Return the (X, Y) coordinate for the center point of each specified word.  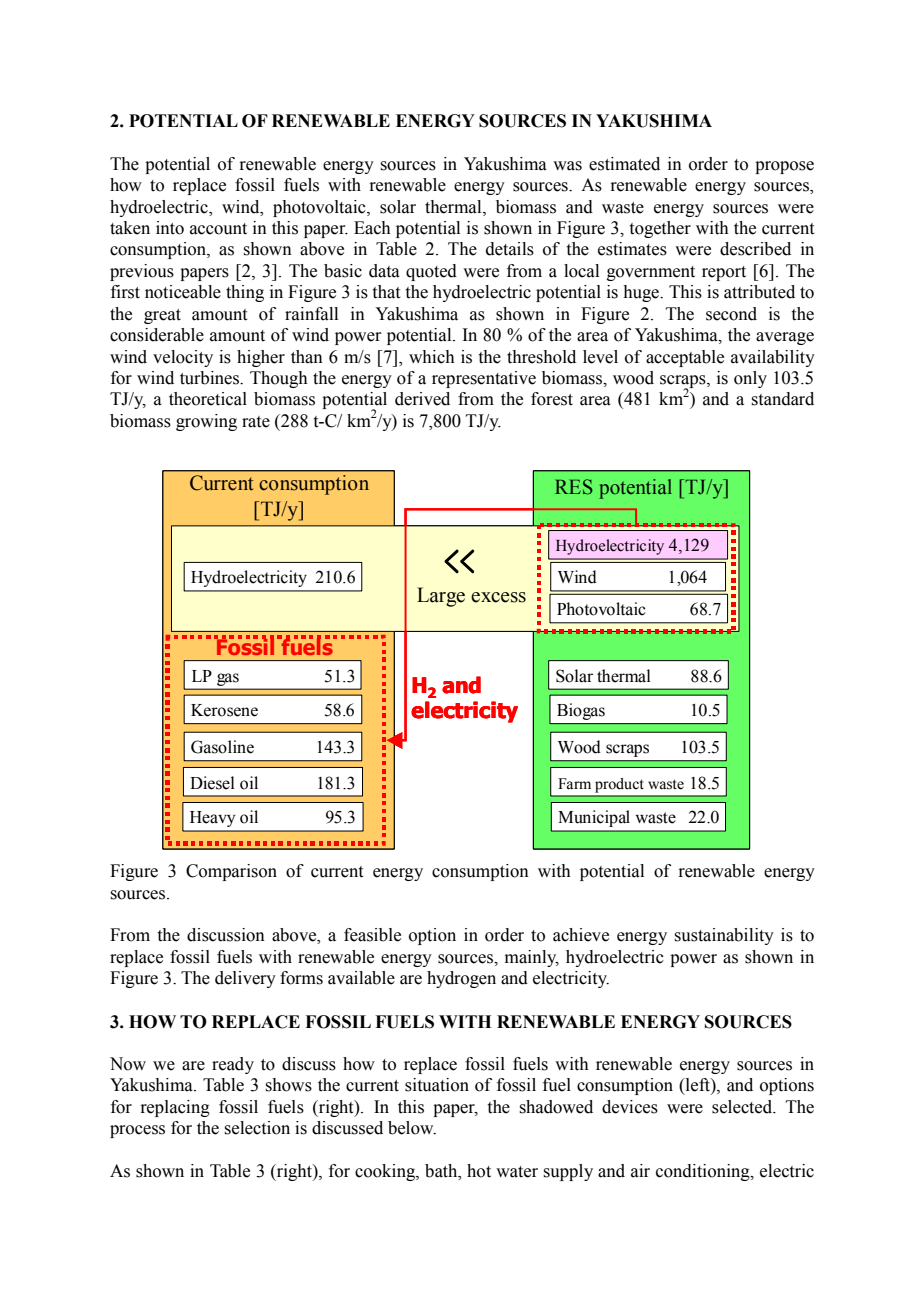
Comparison (231, 872)
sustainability (724, 936)
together (660, 229)
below (412, 1128)
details (510, 249)
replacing (175, 1108)
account (218, 229)
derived (422, 399)
